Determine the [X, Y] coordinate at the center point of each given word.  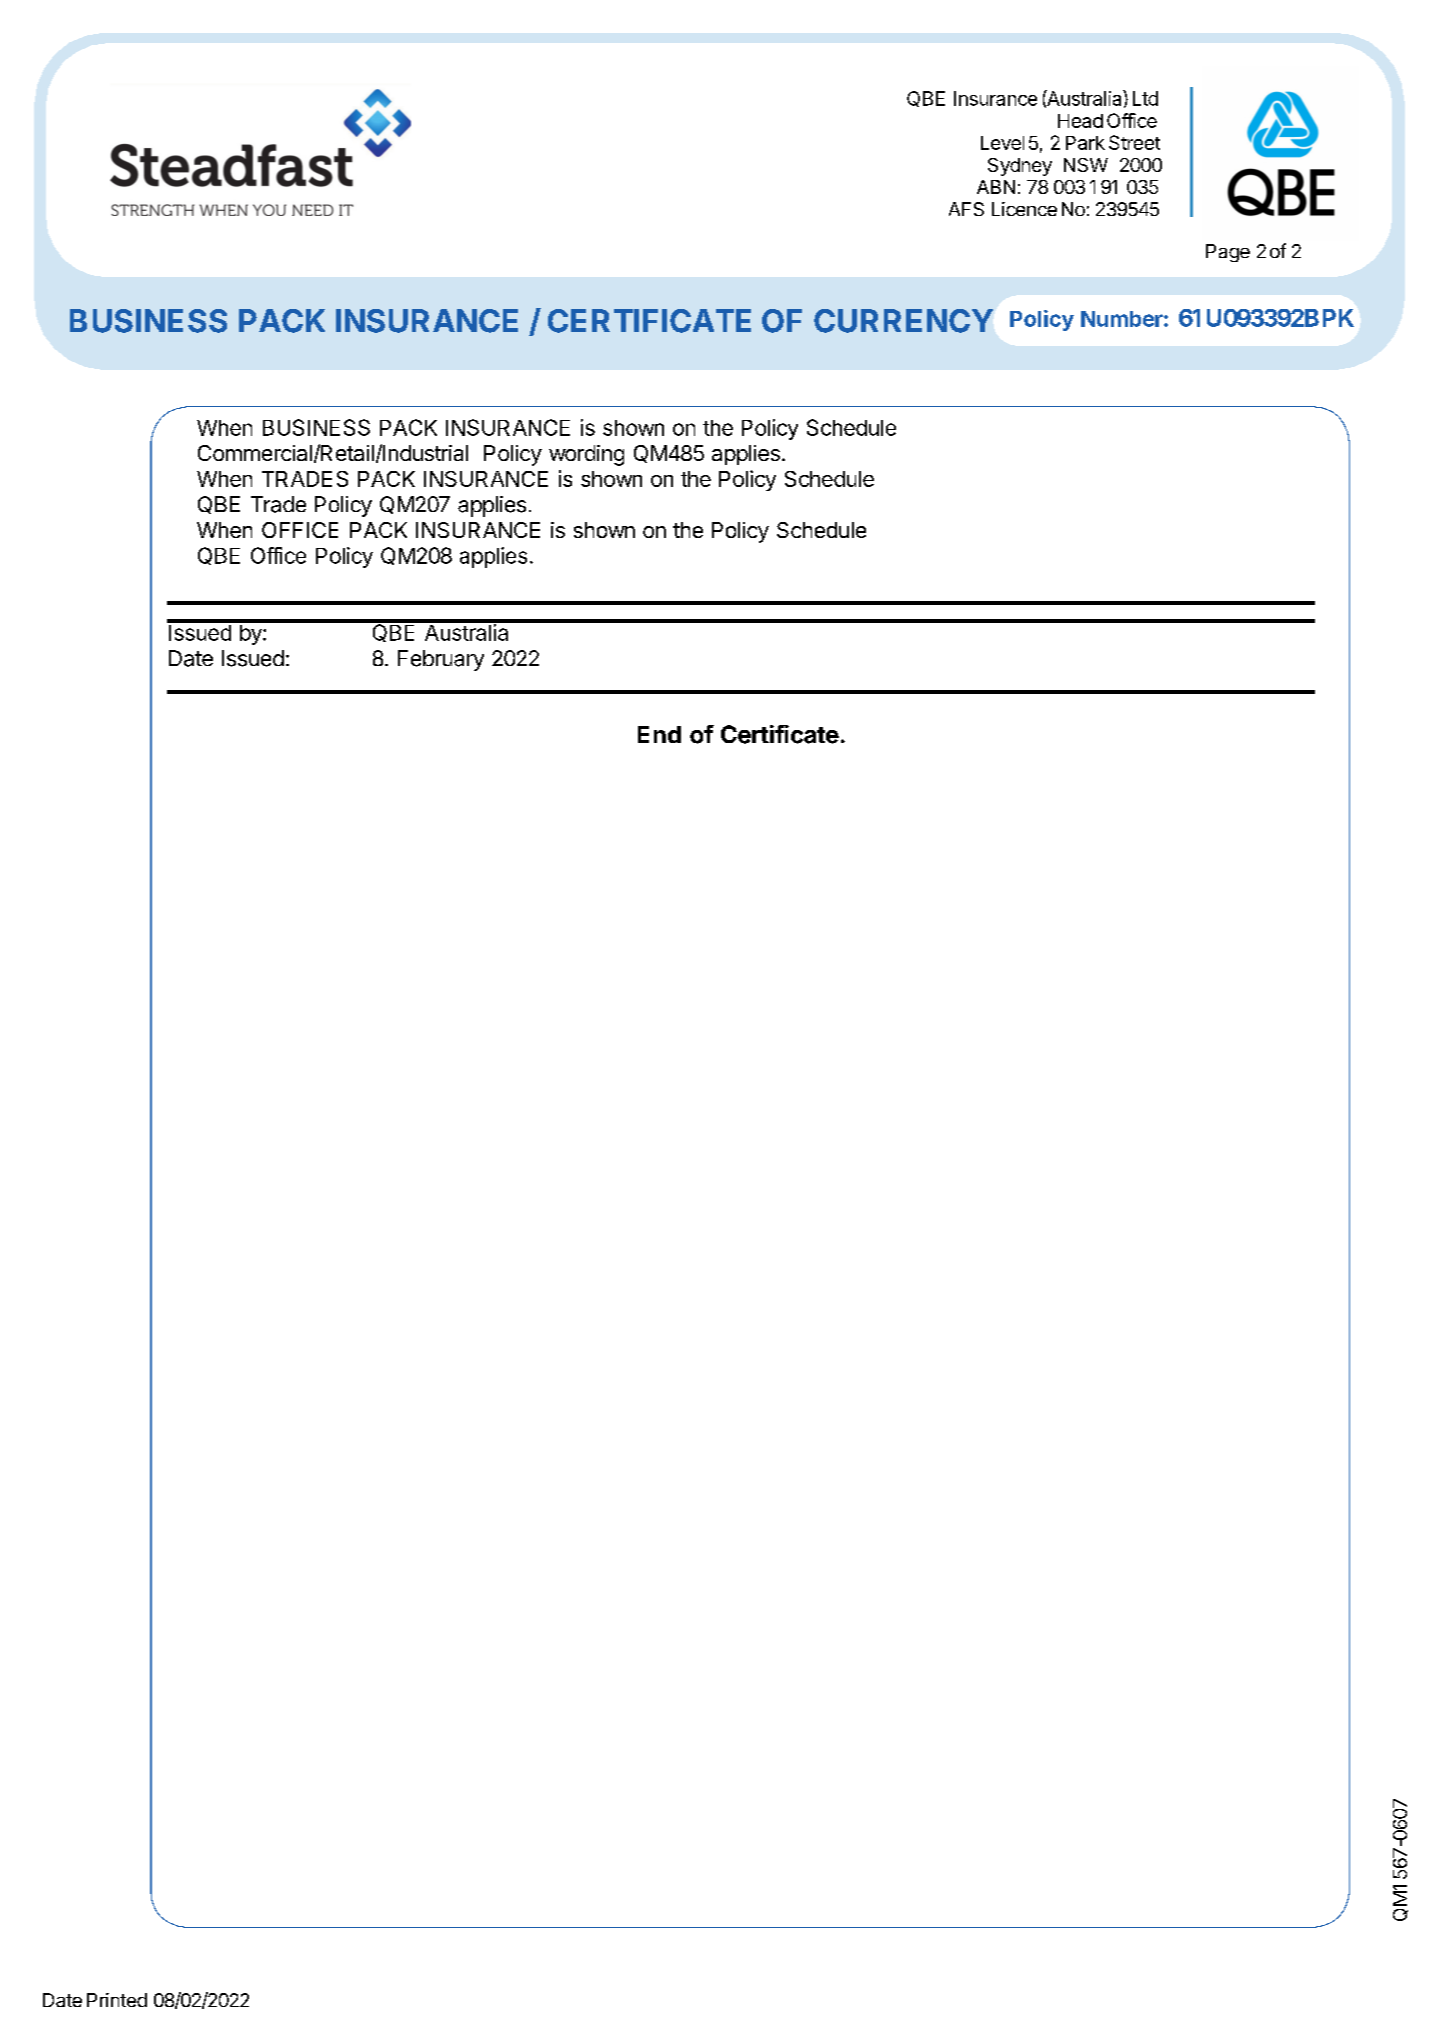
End [659, 734]
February [441, 660]
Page [1228, 253]
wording [586, 455]
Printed [117, 2000]
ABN [996, 187]
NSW [1086, 165]
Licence [1024, 209]
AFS [966, 209]
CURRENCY [903, 321]
